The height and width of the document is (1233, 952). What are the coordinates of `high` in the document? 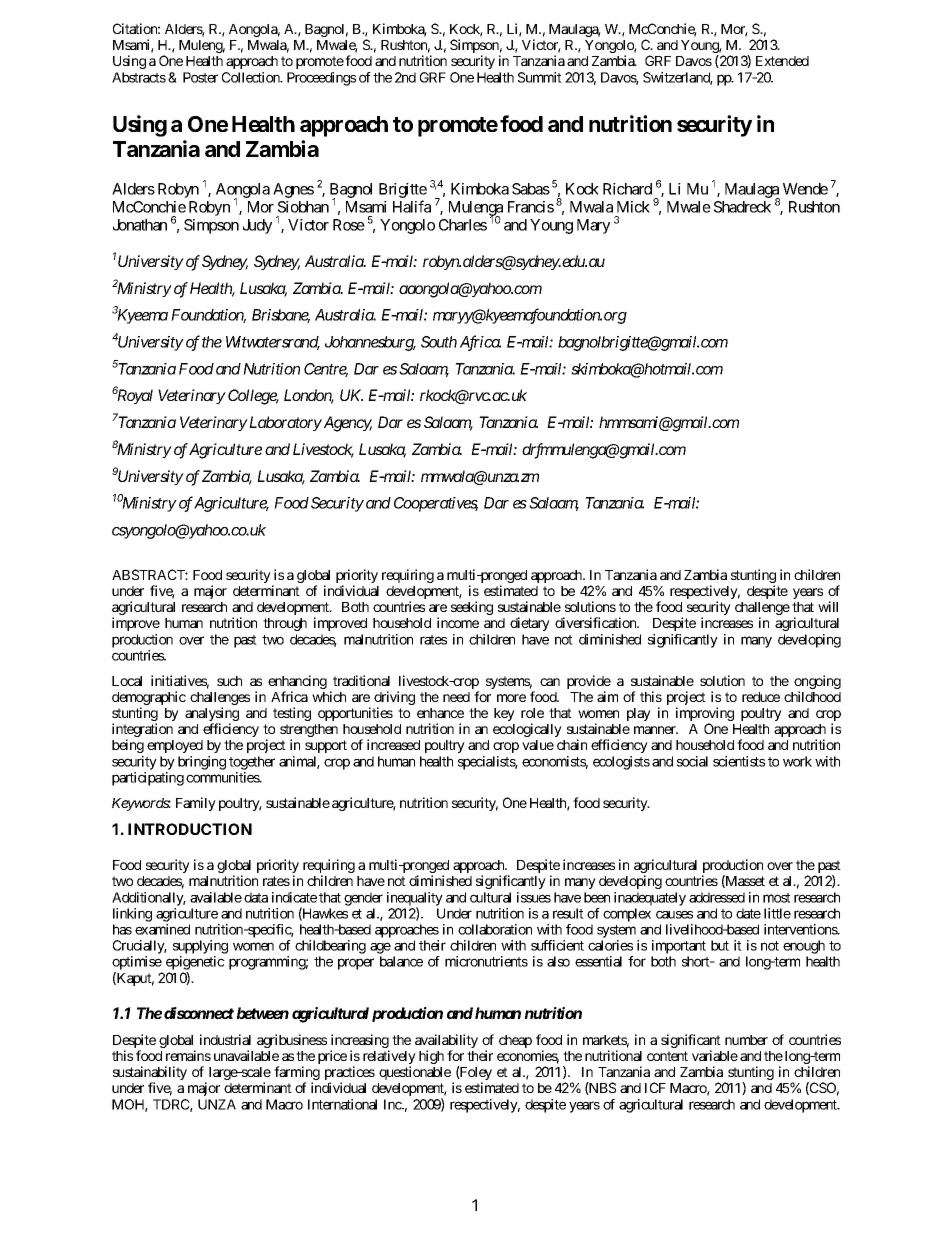 It's located at (431, 1057).
